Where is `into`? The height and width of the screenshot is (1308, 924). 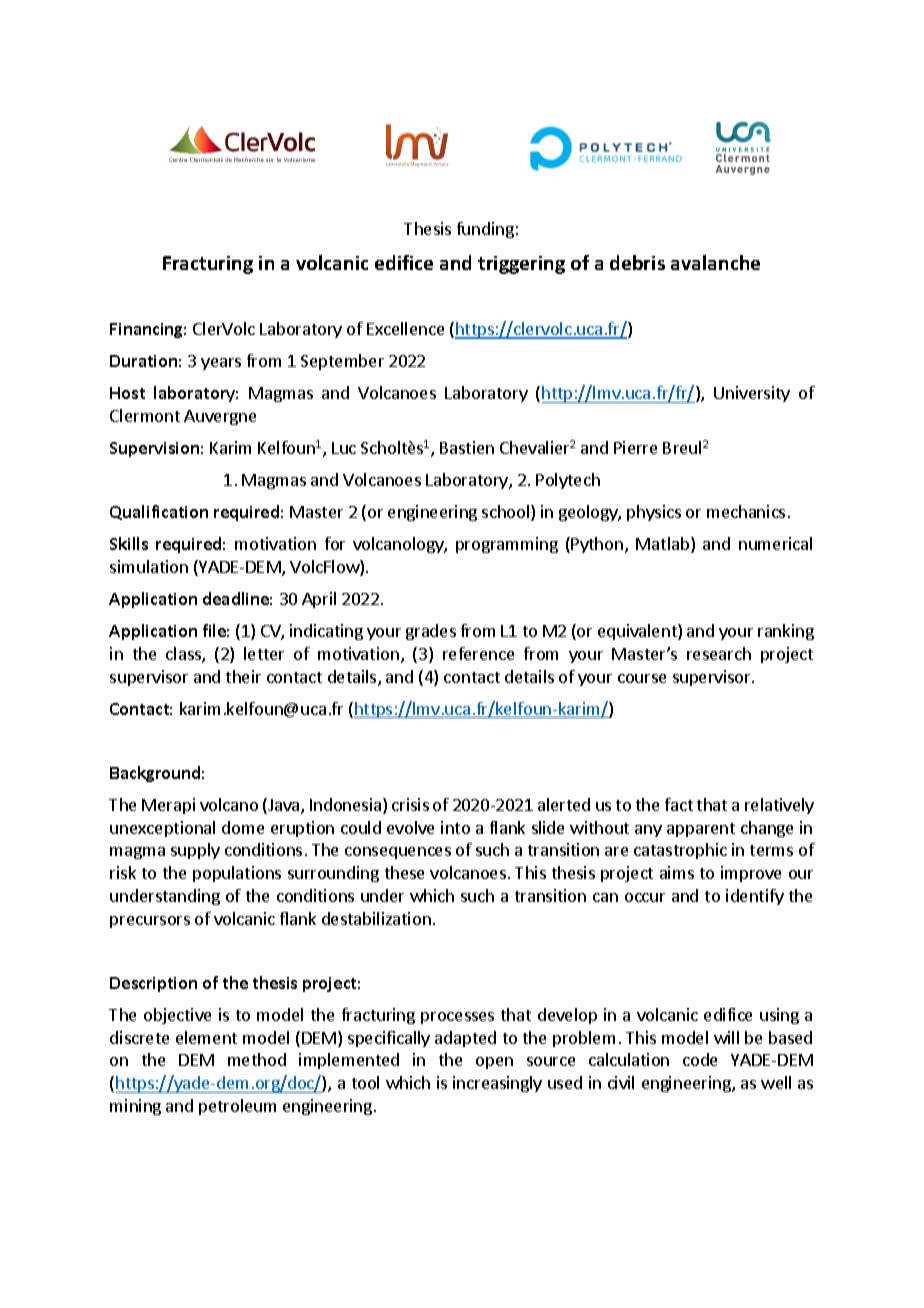 into is located at coordinates (455, 827).
